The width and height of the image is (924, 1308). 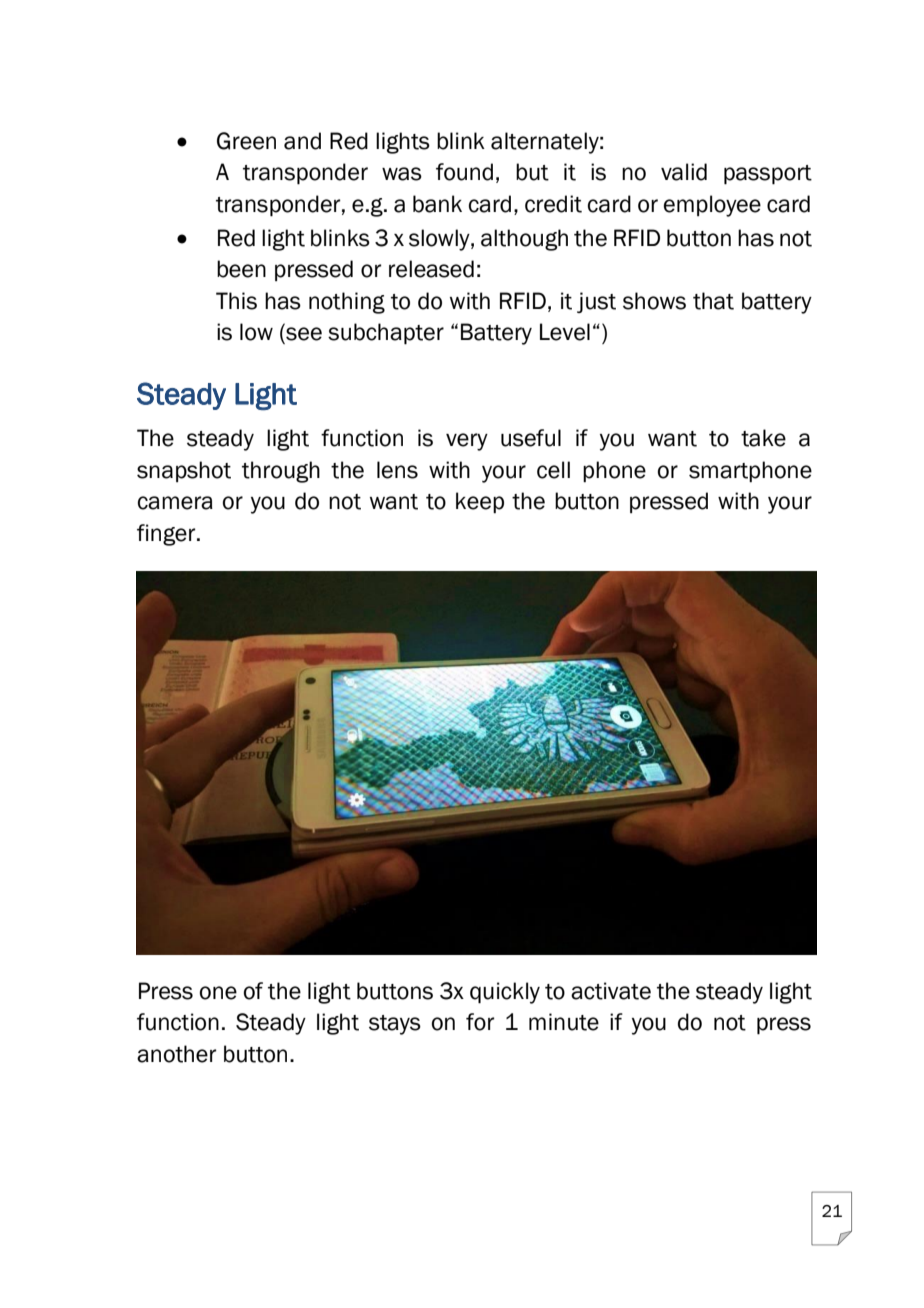 What do you see at coordinates (611, 991) in the image?
I see `activate` at bounding box center [611, 991].
